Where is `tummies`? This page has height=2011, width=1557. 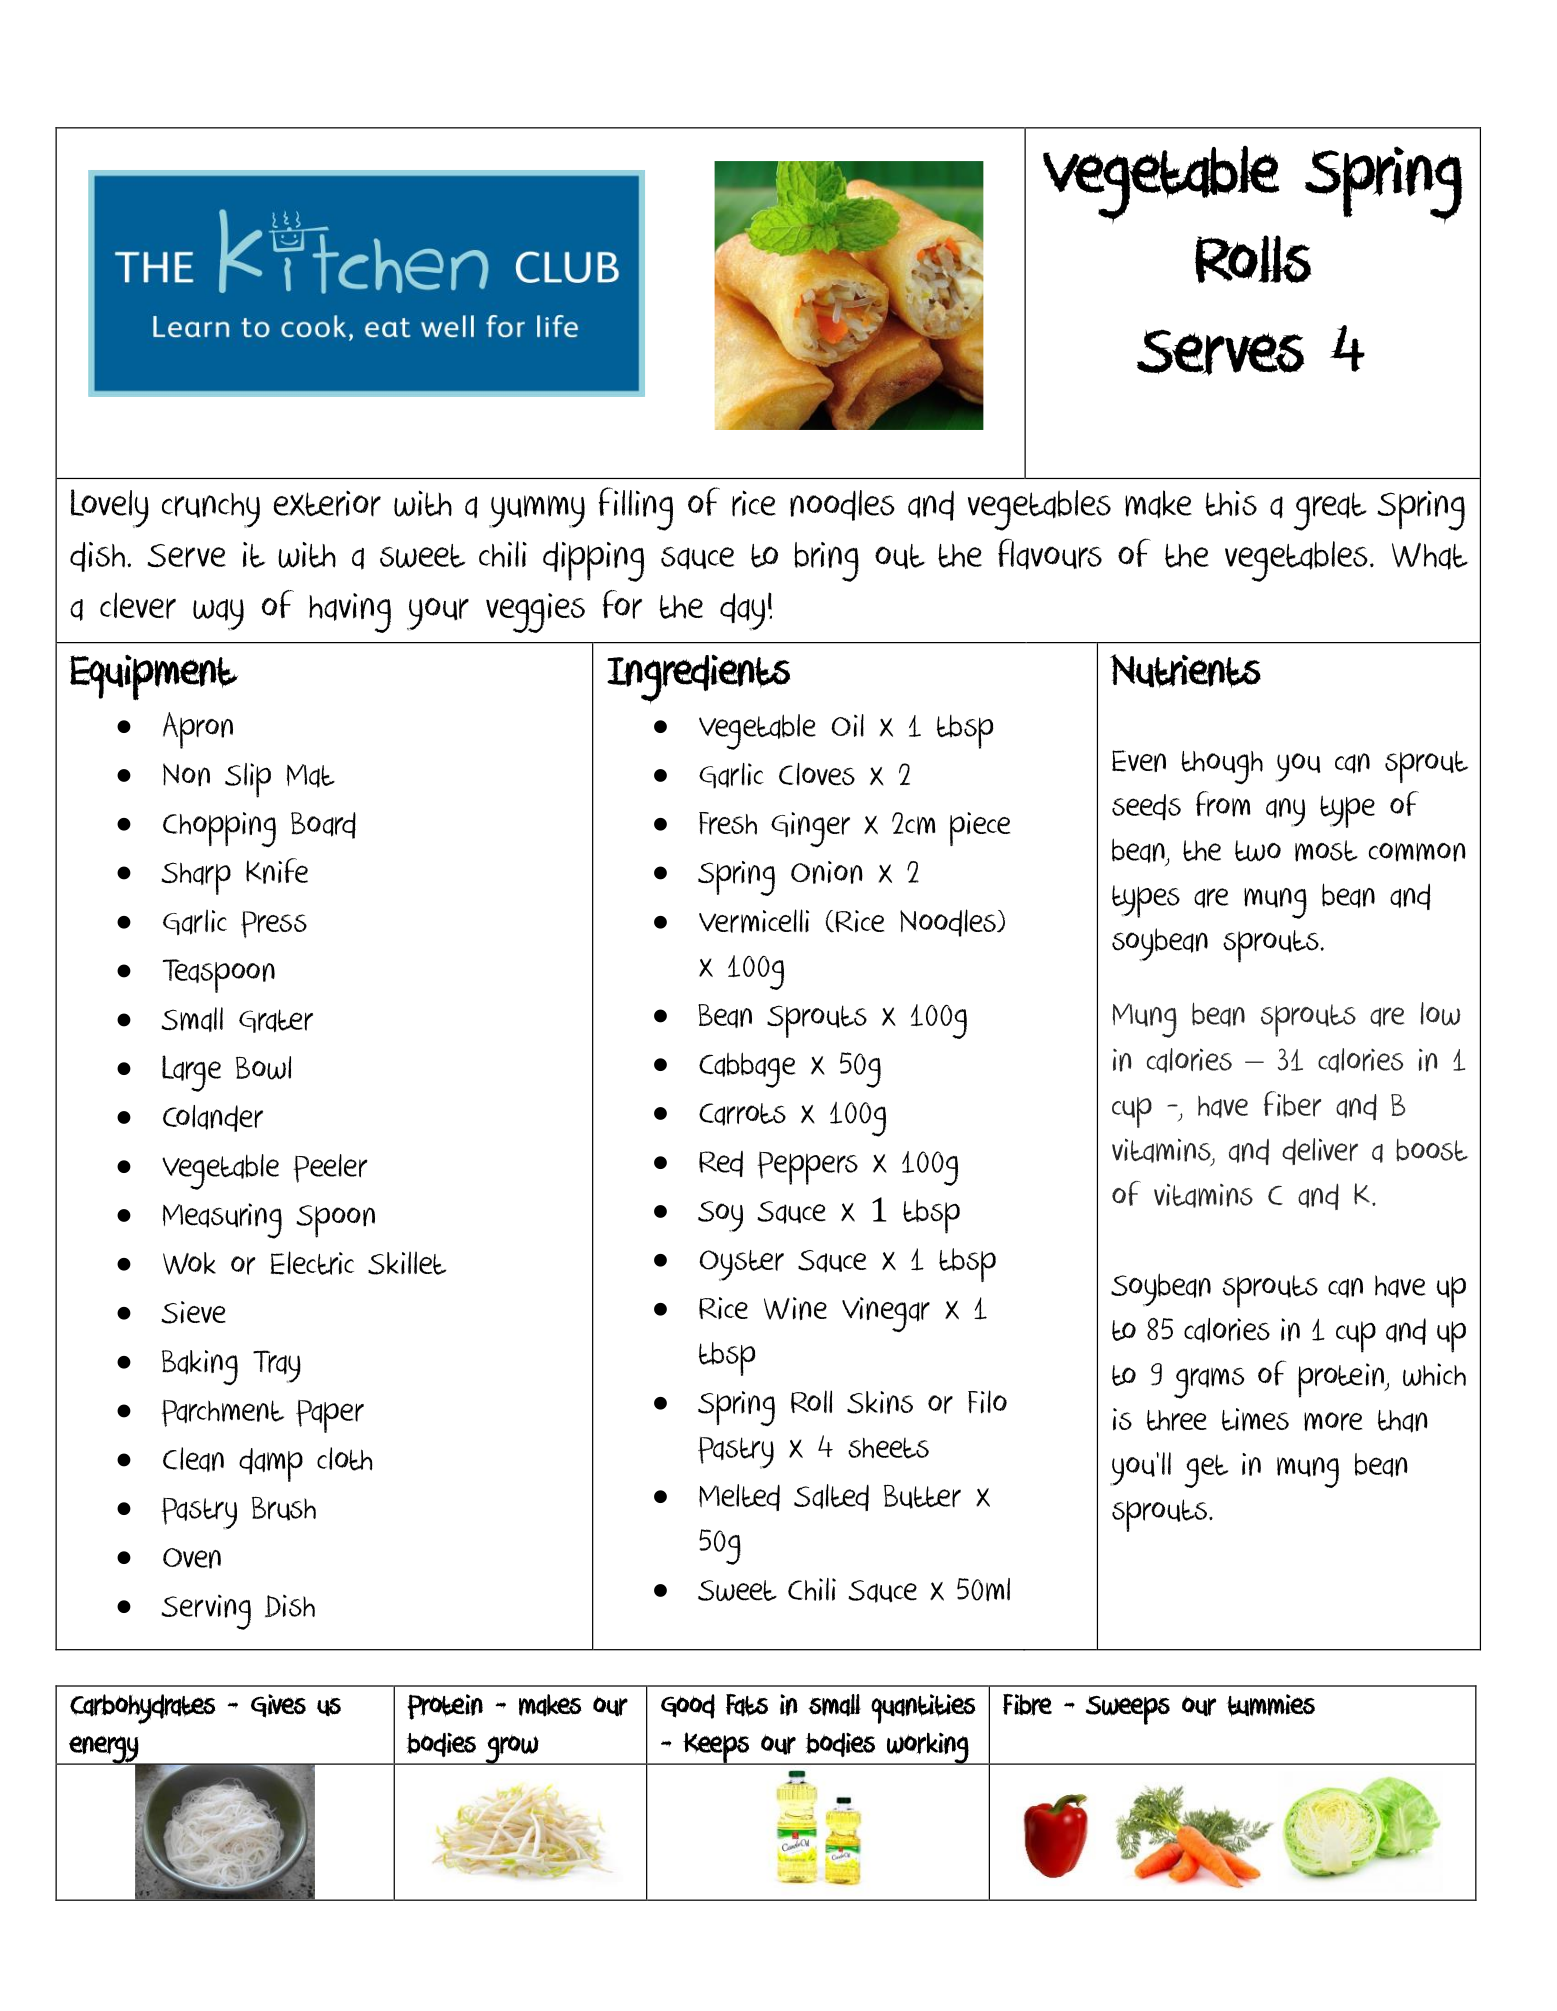
tummies is located at coordinates (1271, 1705).
